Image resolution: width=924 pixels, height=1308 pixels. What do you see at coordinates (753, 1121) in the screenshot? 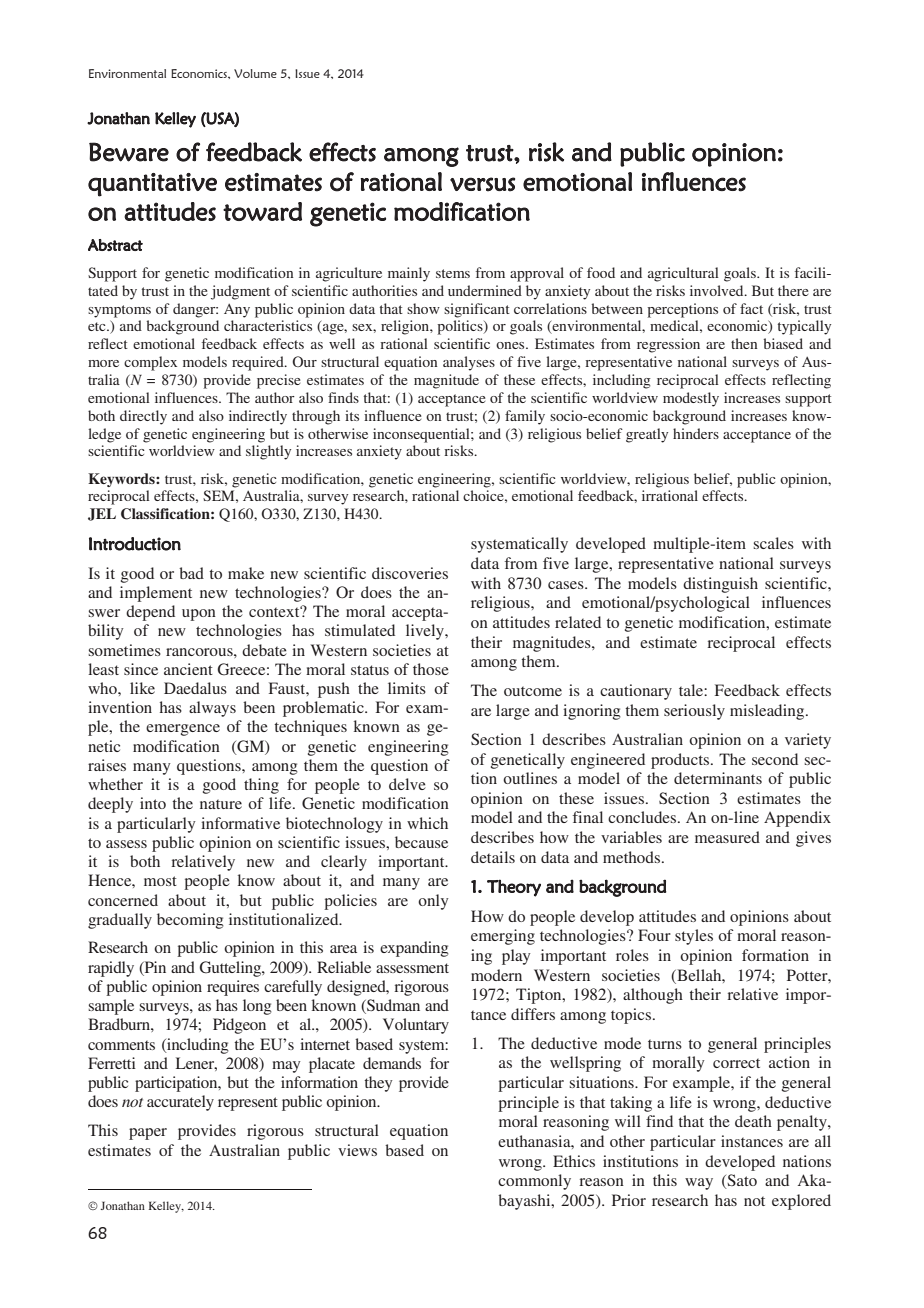
I see `death` at bounding box center [753, 1121].
